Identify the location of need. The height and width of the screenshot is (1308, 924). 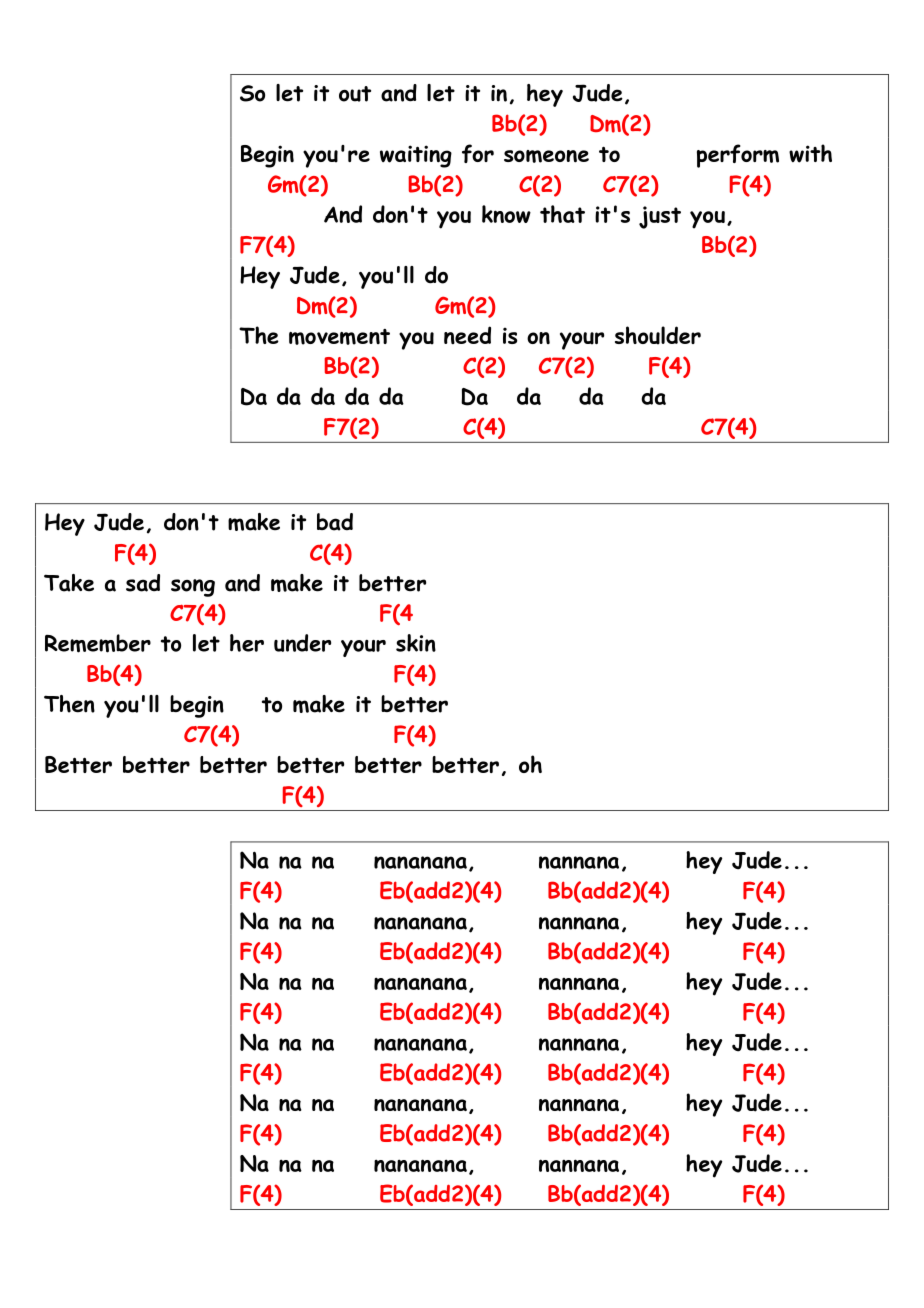
(467, 335).
